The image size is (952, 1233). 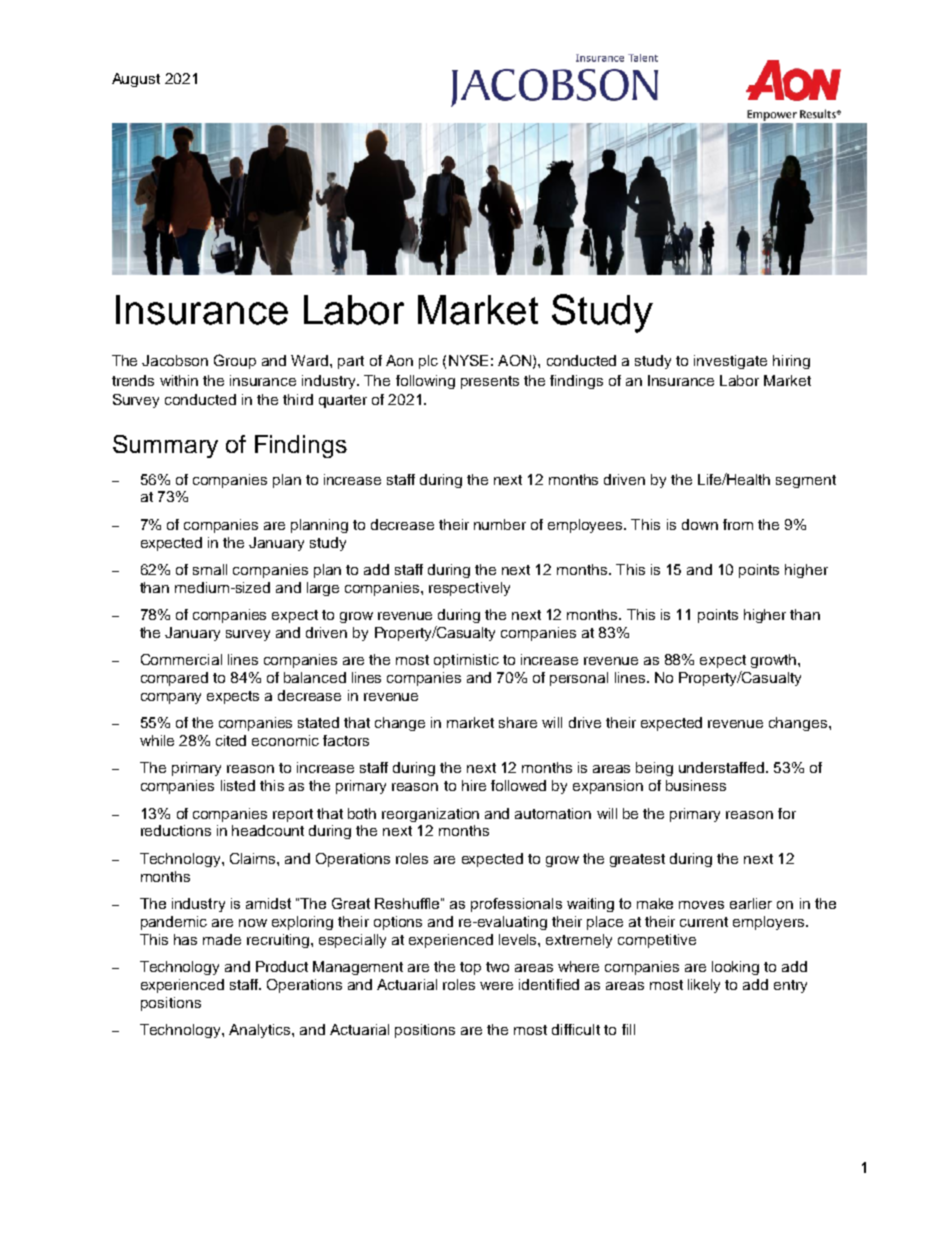 I want to click on Commercial, so click(x=181, y=659).
